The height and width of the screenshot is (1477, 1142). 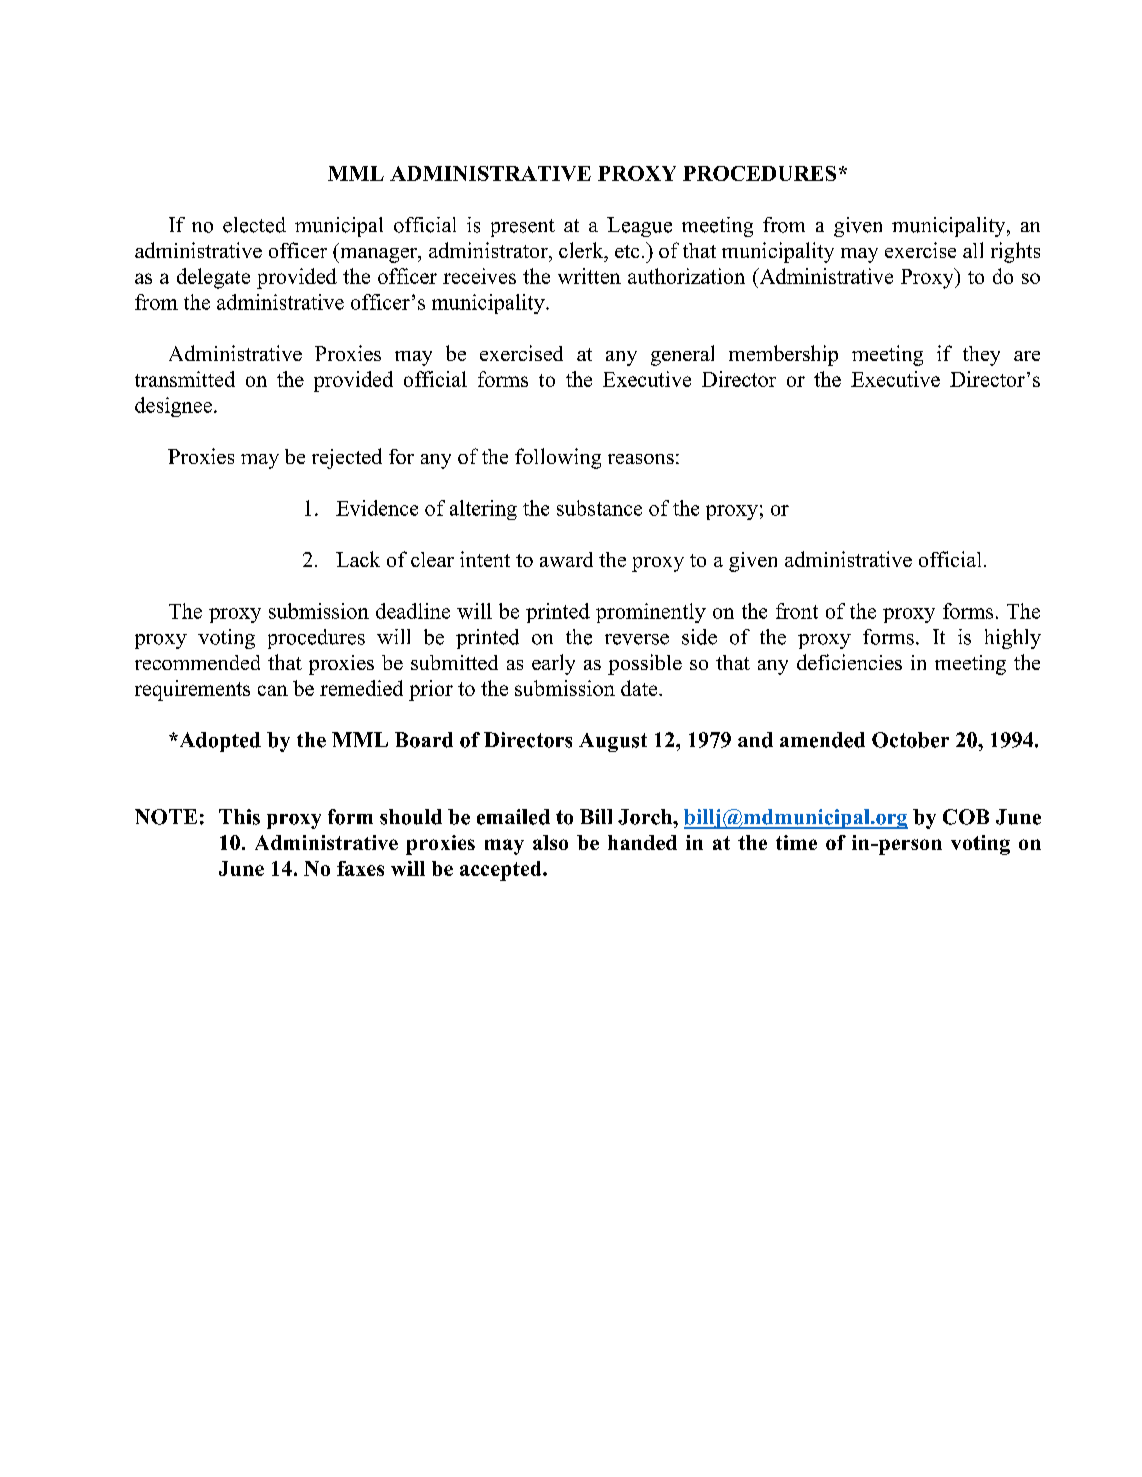 What do you see at coordinates (197, 662) in the screenshot?
I see `recommended` at bounding box center [197, 662].
